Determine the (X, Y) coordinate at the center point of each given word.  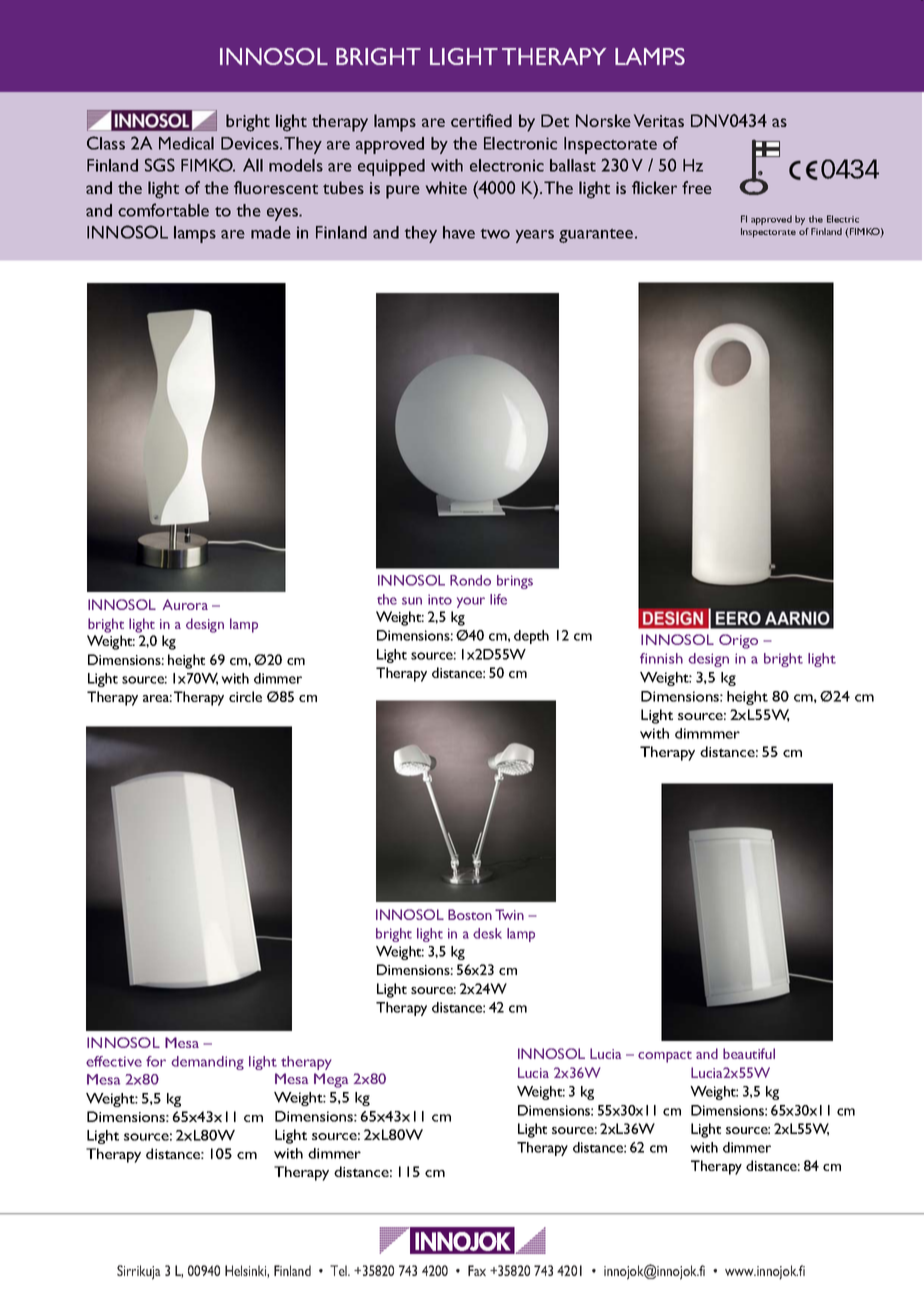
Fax (477, 1270)
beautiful (749, 1053)
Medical (186, 143)
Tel (339, 1270)
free (697, 187)
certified (481, 120)
